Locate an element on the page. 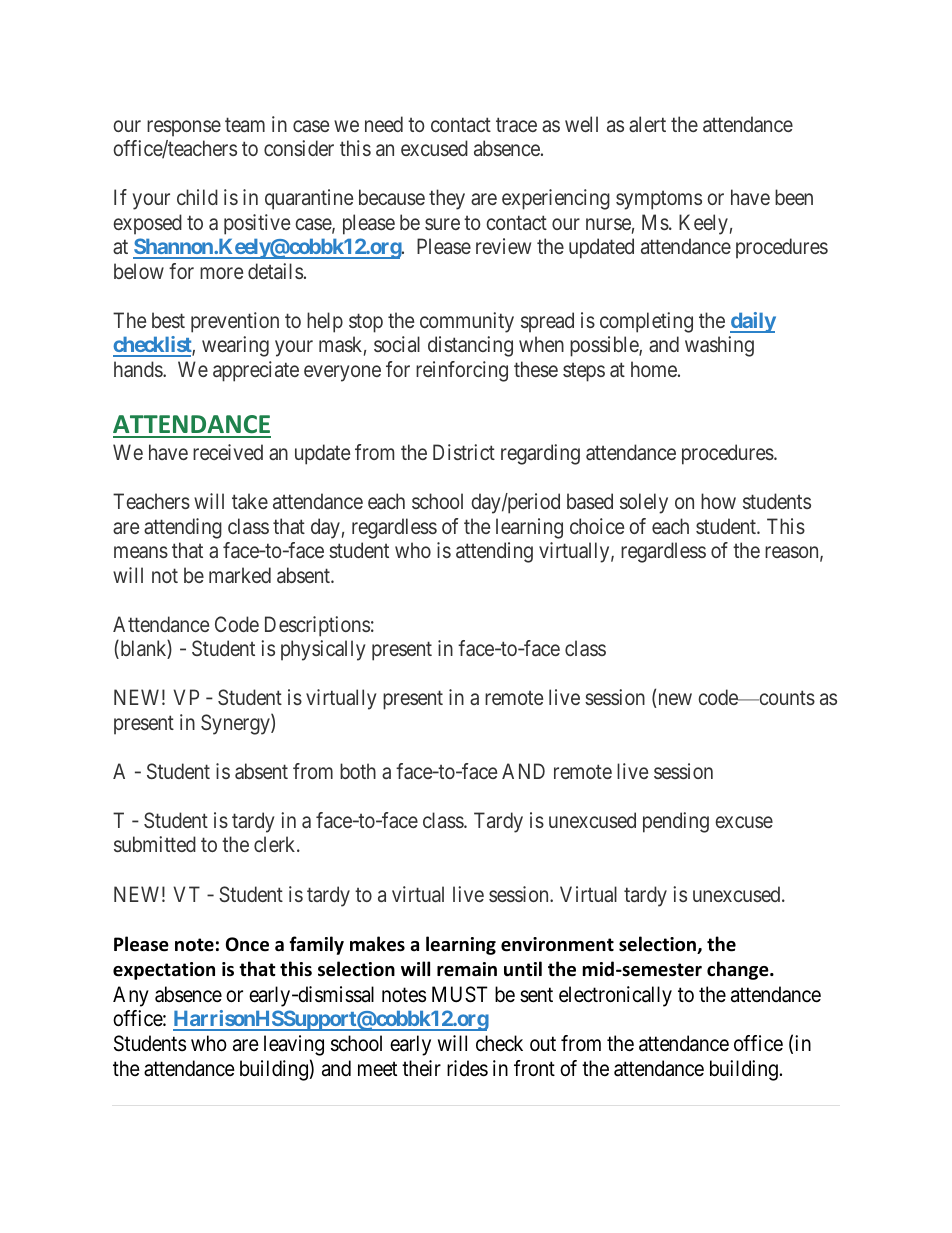 Image resolution: width=952 pixels, height=1233 pixels. response is located at coordinates (184, 128).
